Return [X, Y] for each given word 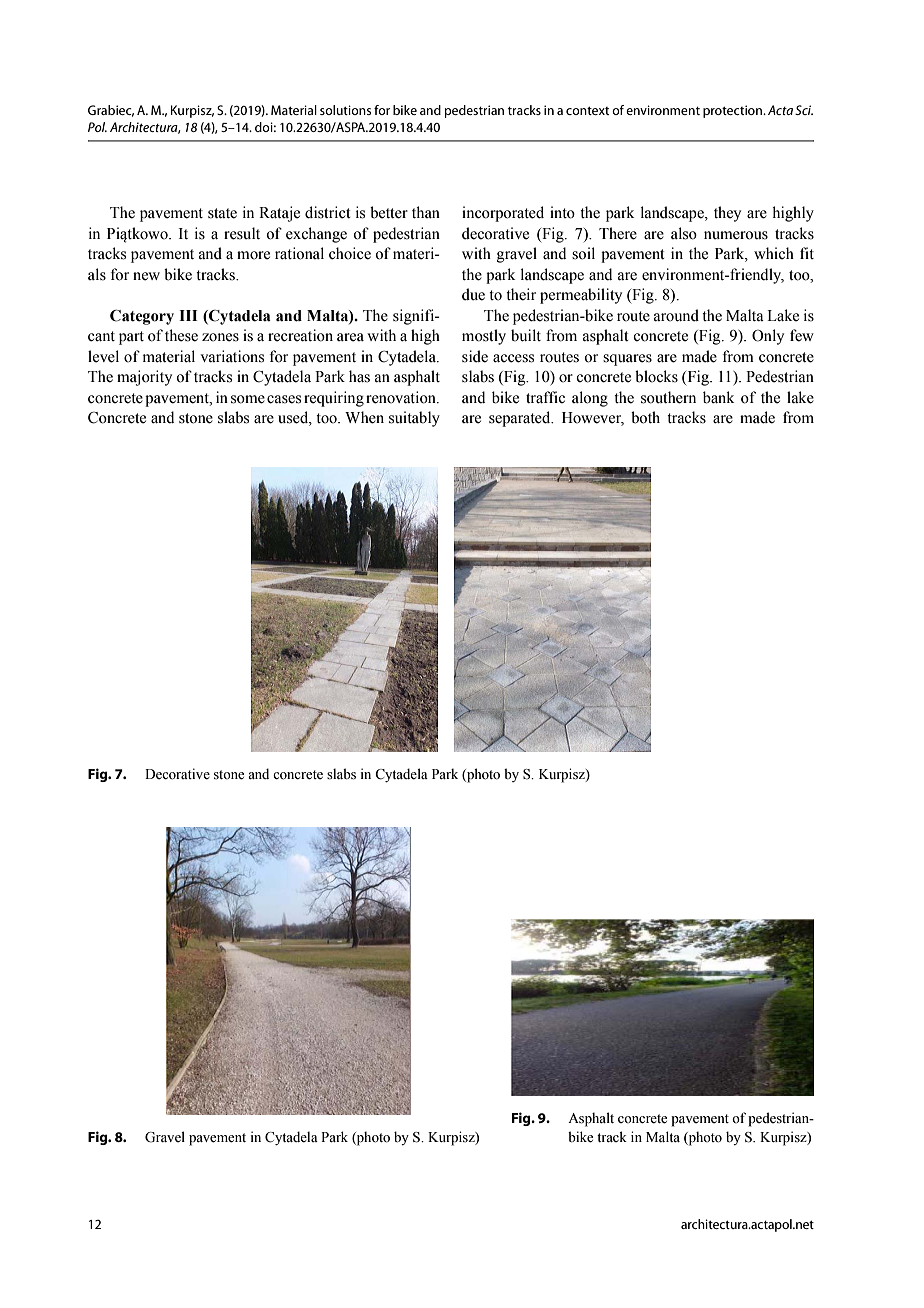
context [587, 110]
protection [733, 111]
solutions [345, 110]
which [774, 253]
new [146, 276]
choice [350, 253]
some [248, 399]
